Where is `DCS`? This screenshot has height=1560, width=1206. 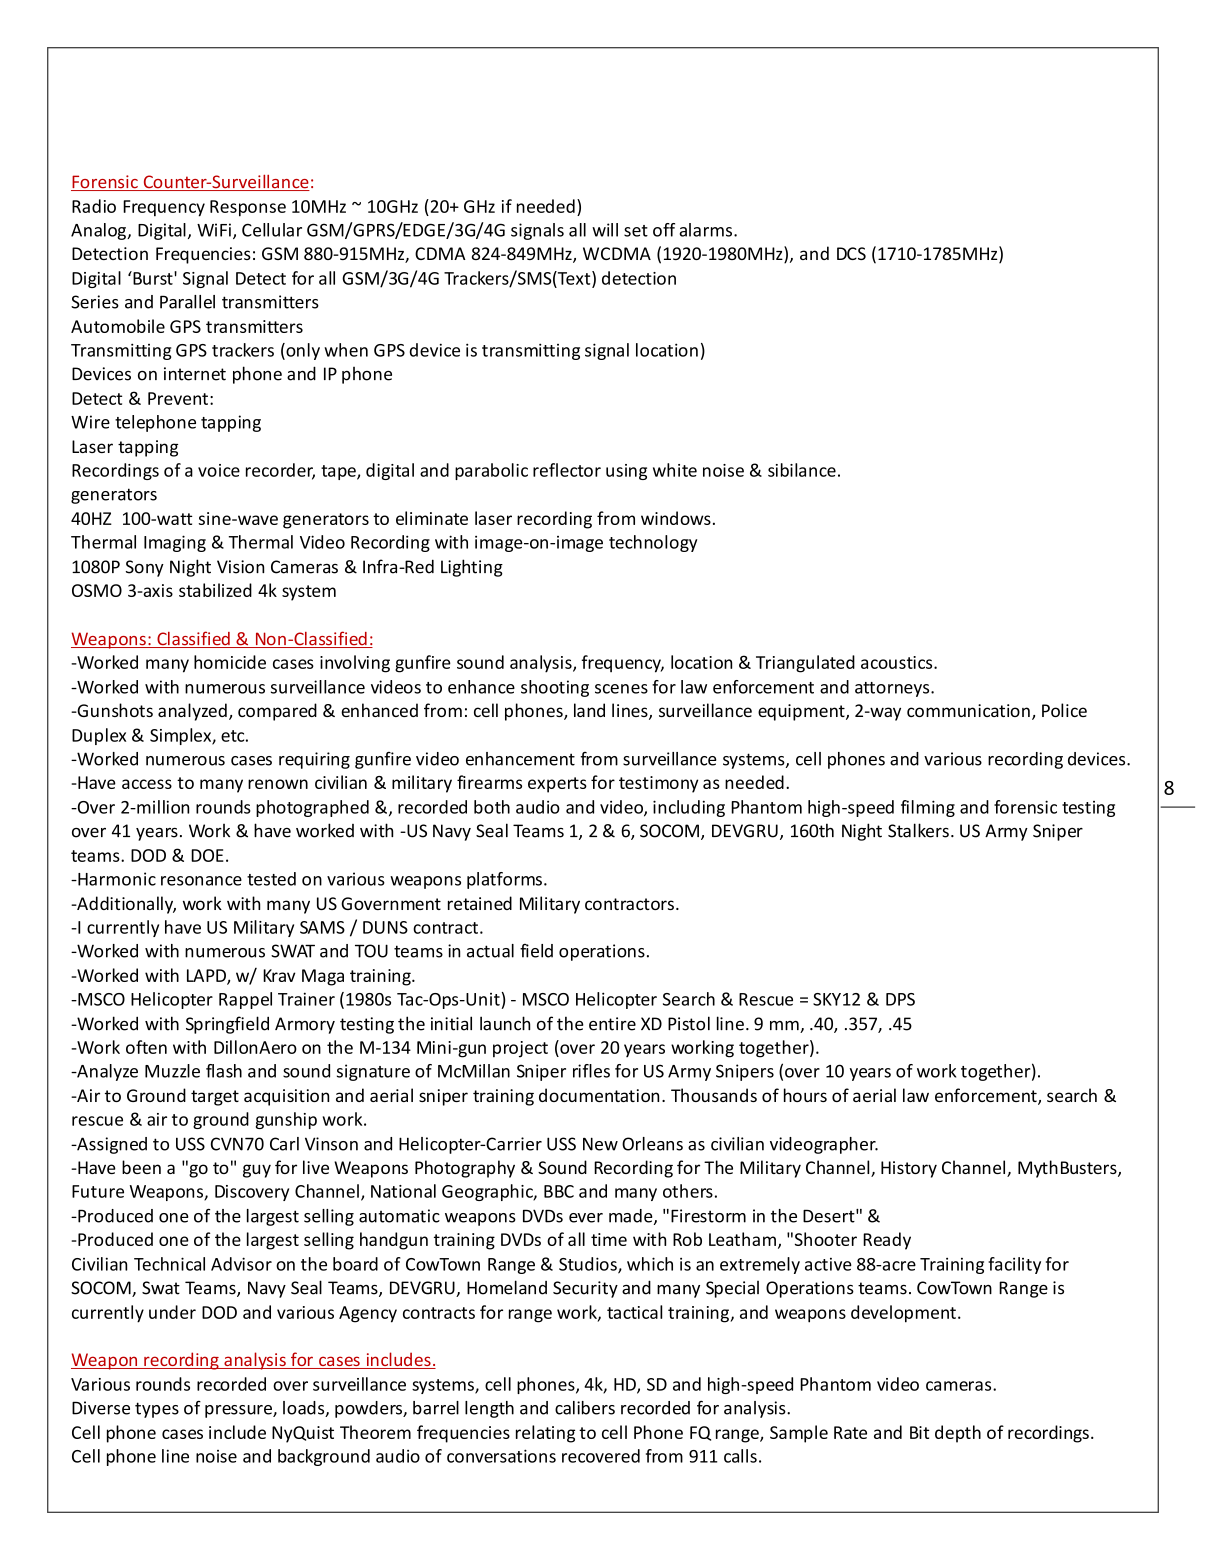 DCS is located at coordinates (851, 253).
